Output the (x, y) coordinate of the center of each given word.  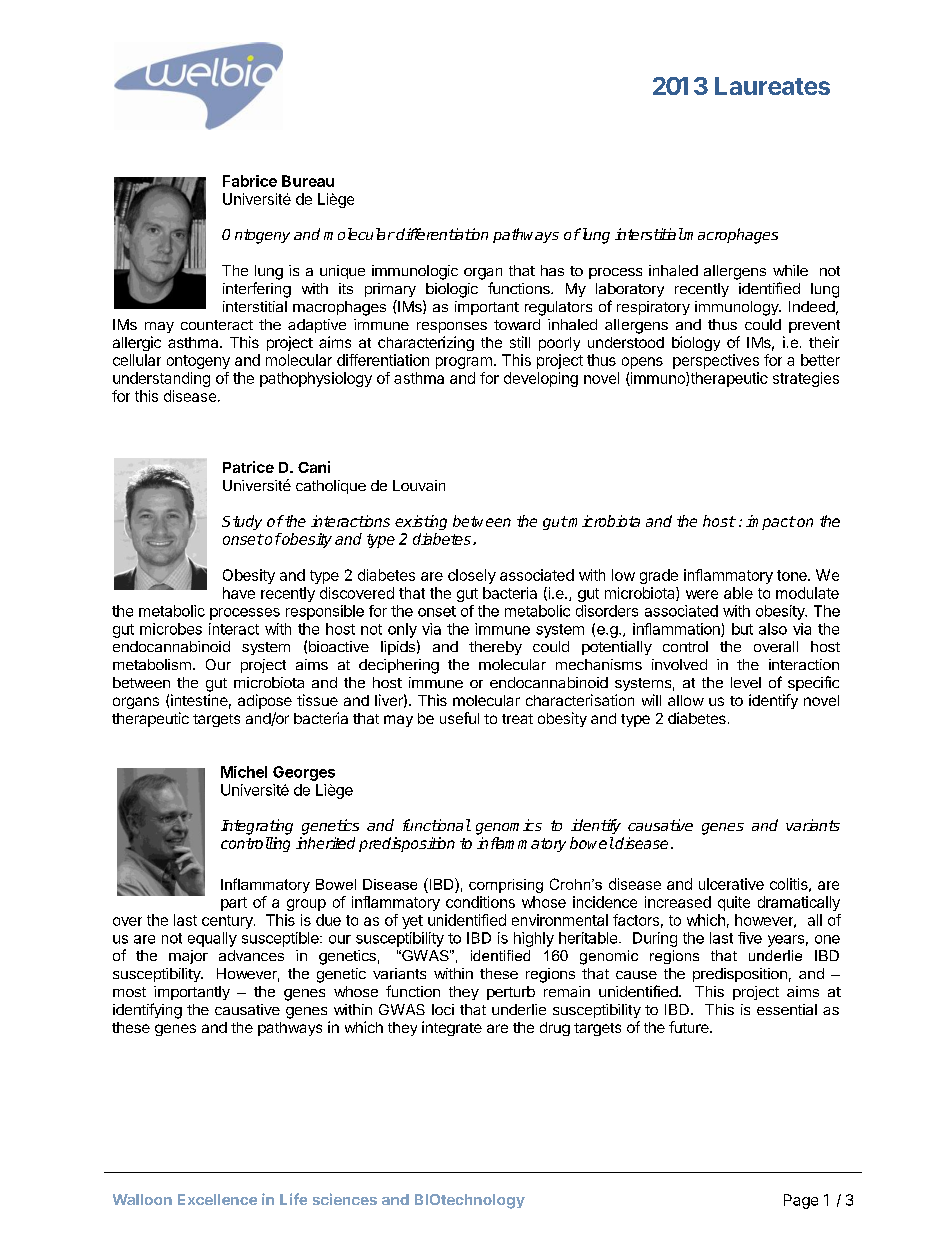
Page (801, 1201)
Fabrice (250, 181)
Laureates (772, 86)
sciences (345, 1199)
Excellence (217, 1199)
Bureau (308, 181)
